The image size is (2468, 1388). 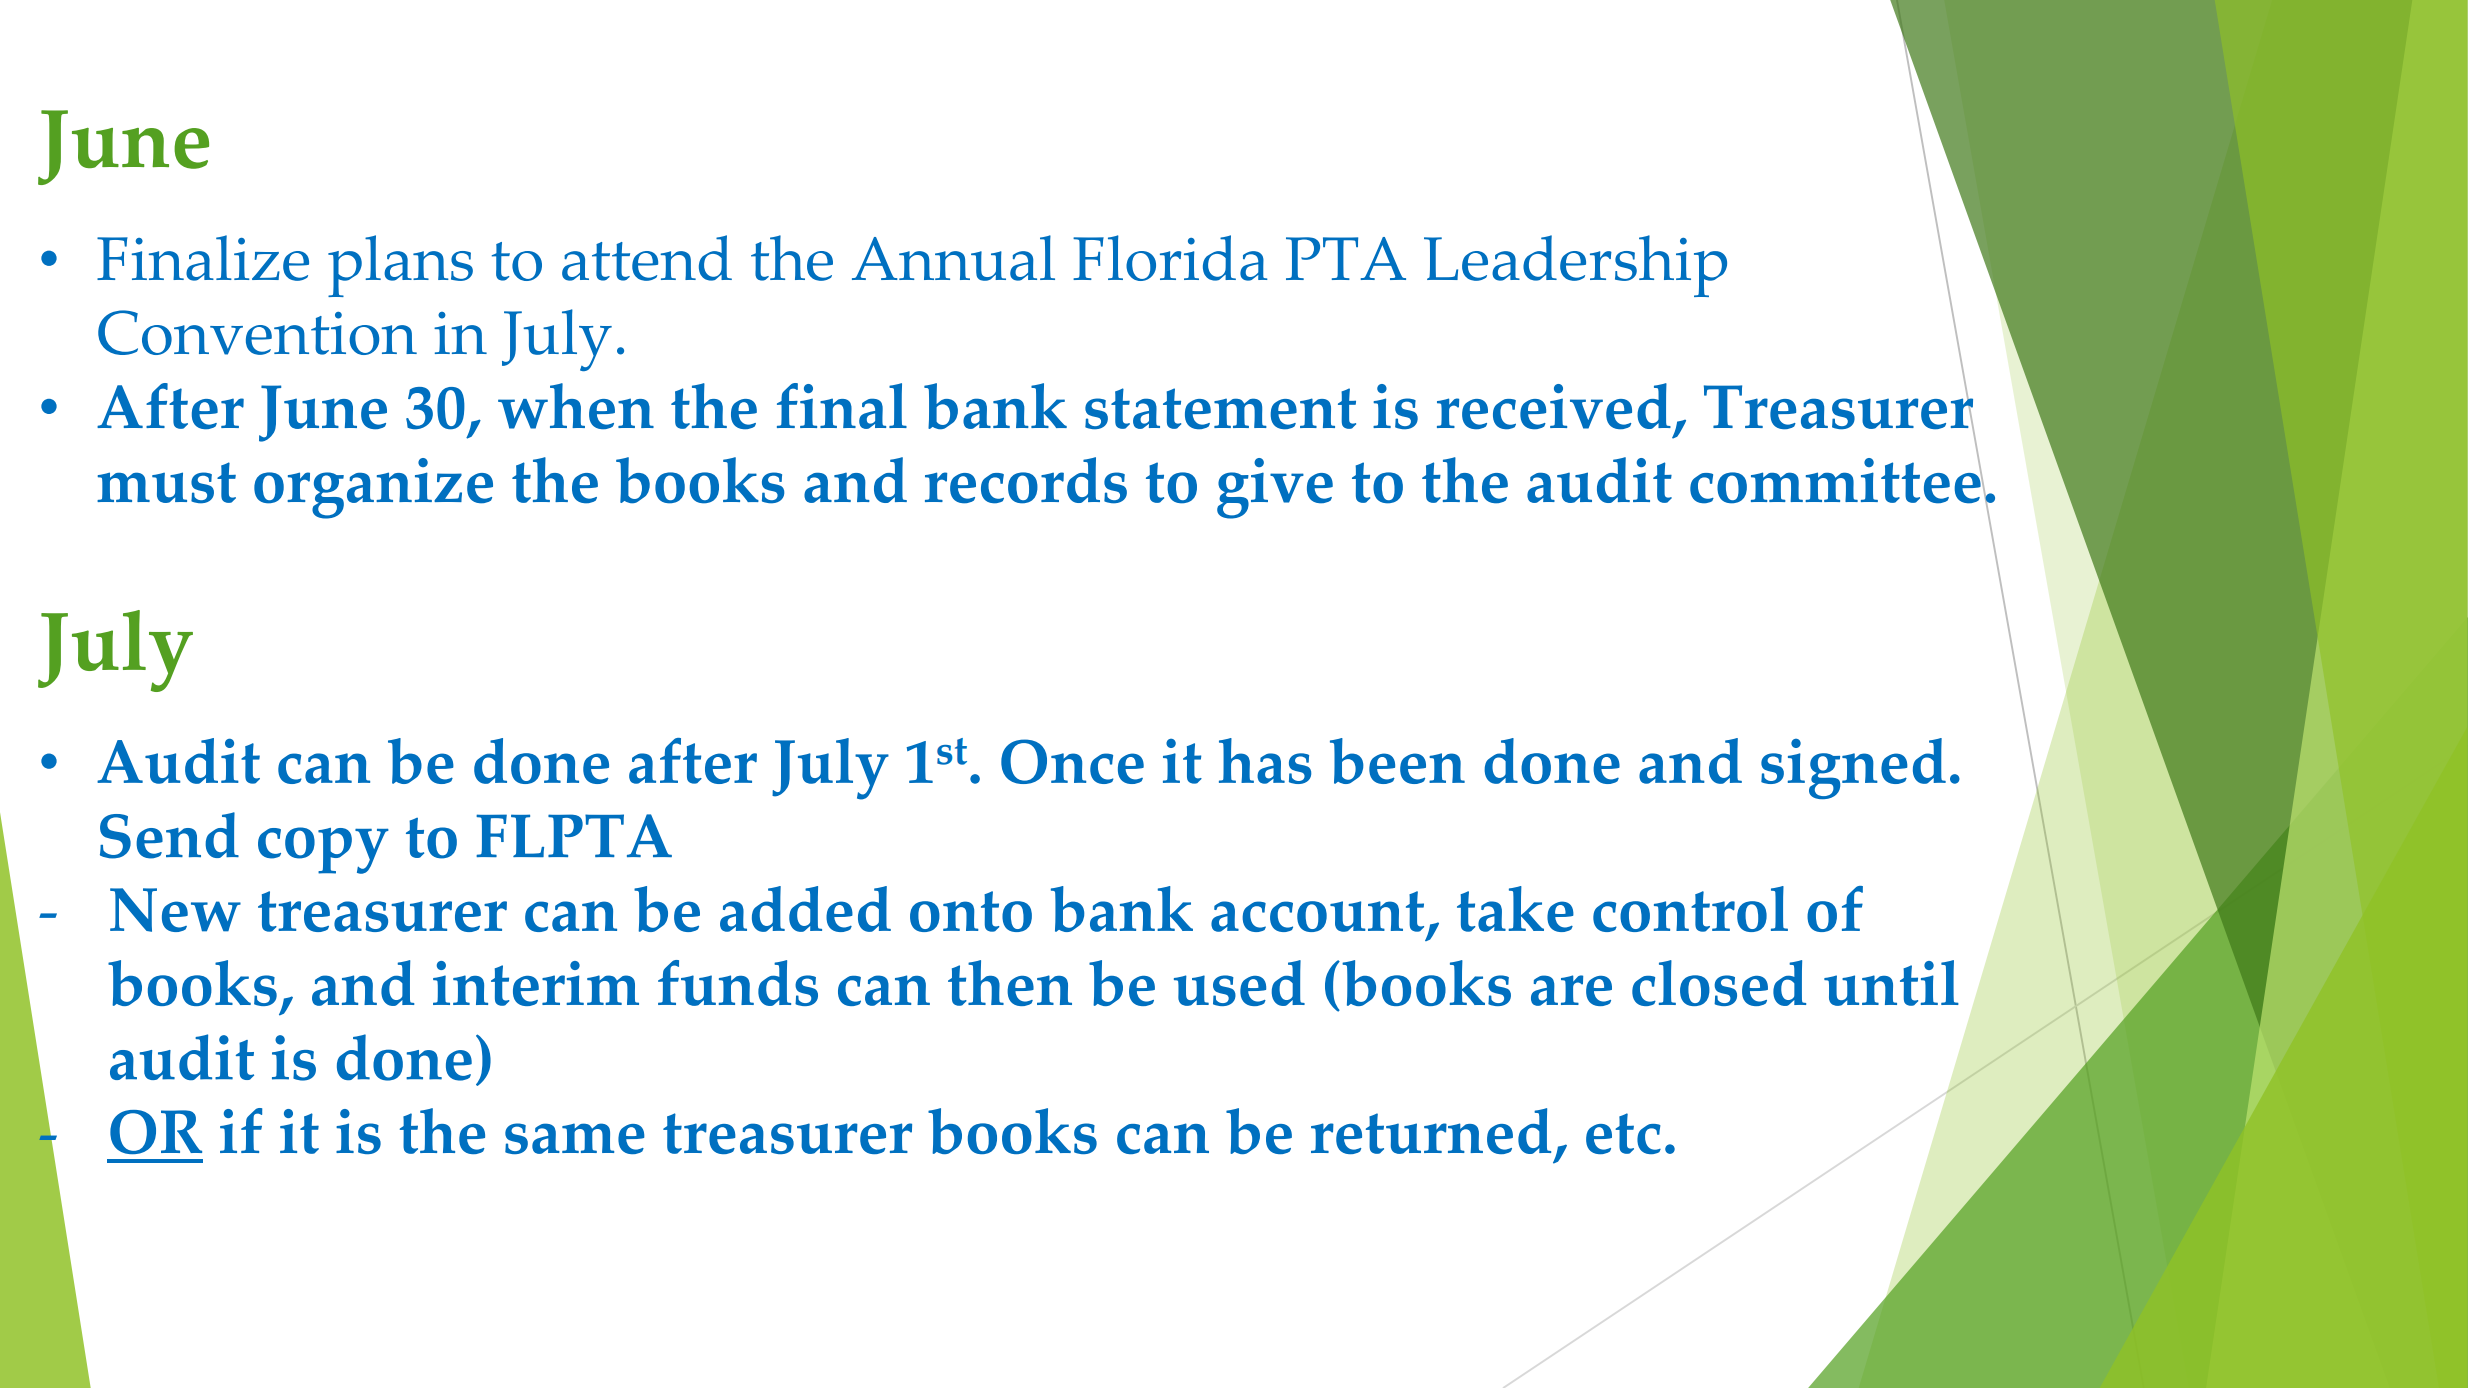 What do you see at coordinates (953, 258) in the screenshot?
I see `Annual` at bounding box center [953, 258].
